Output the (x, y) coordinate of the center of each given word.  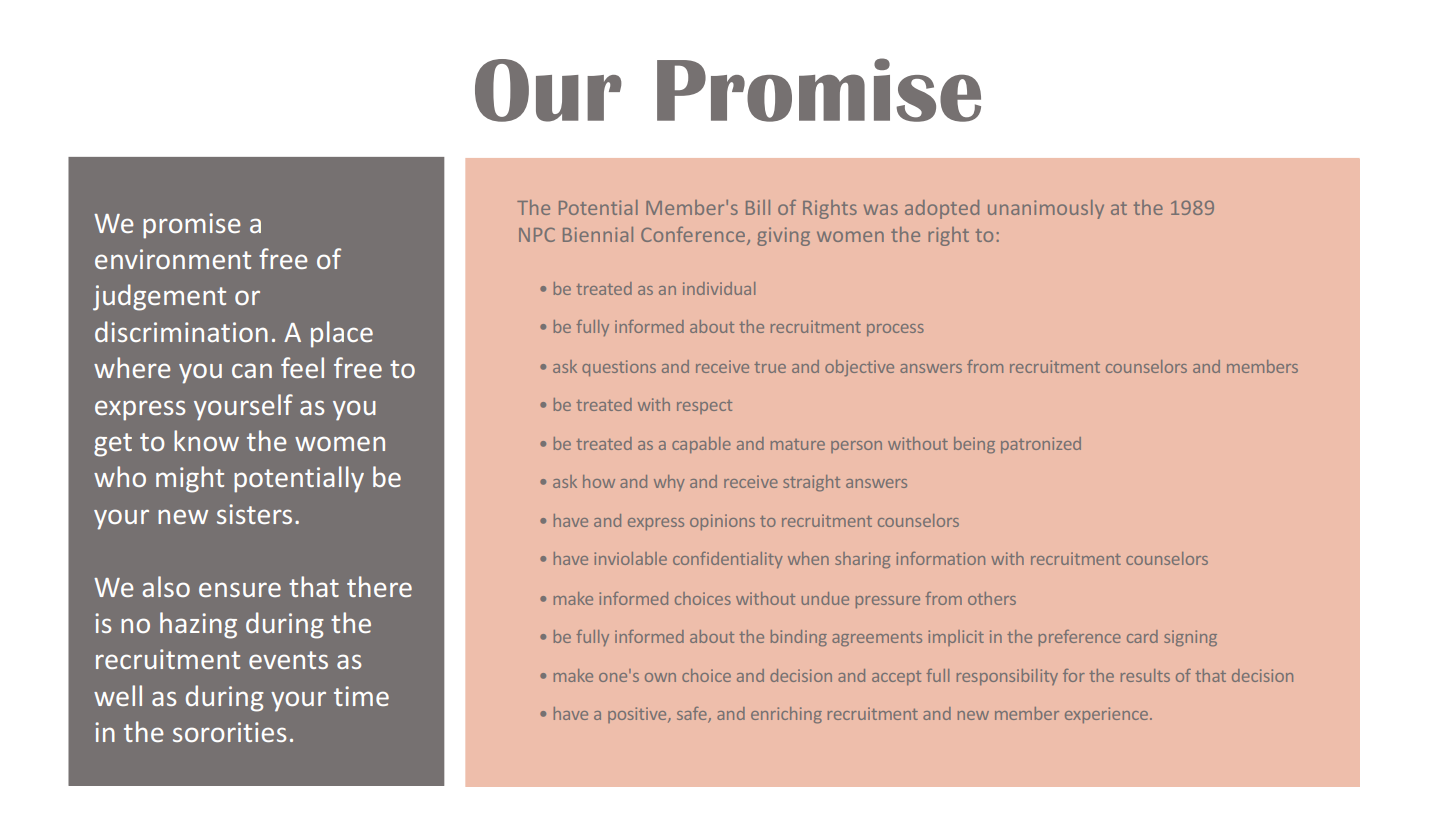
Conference (693, 234)
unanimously (1046, 209)
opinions (722, 522)
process (895, 330)
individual (719, 288)
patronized (1041, 445)
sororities (229, 732)
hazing (198, 625)
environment (173, 259)
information (940, 558)
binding (799, 638)
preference (1080, 638)
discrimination (181, 331)
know (206, 440)
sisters (254, 514)
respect (704, 407)
